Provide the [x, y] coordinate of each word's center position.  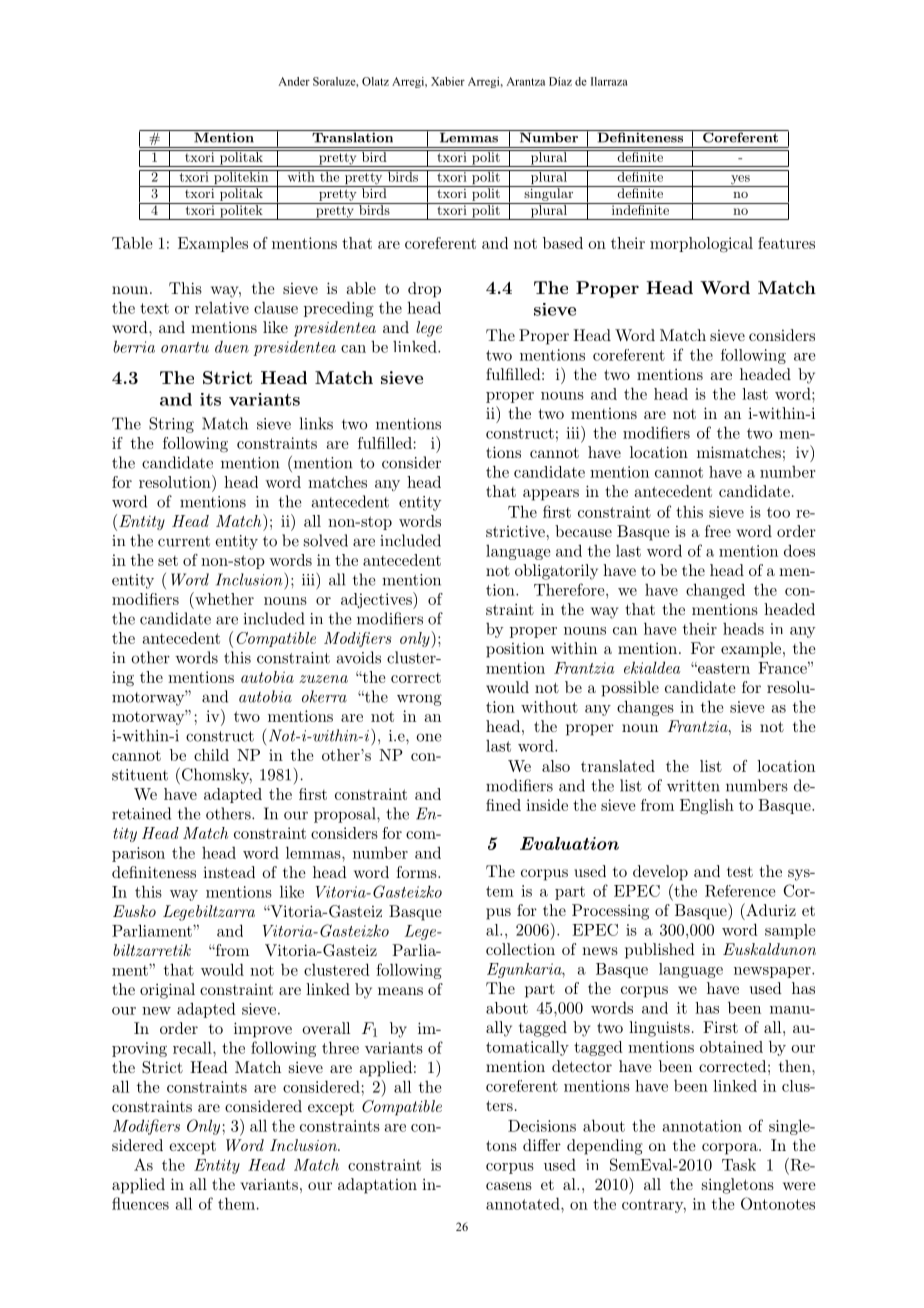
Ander [294, 81]
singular [549, 193]
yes [740, 181]
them [236, 1203]
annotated [524, 1203]
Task [739, 1164]
